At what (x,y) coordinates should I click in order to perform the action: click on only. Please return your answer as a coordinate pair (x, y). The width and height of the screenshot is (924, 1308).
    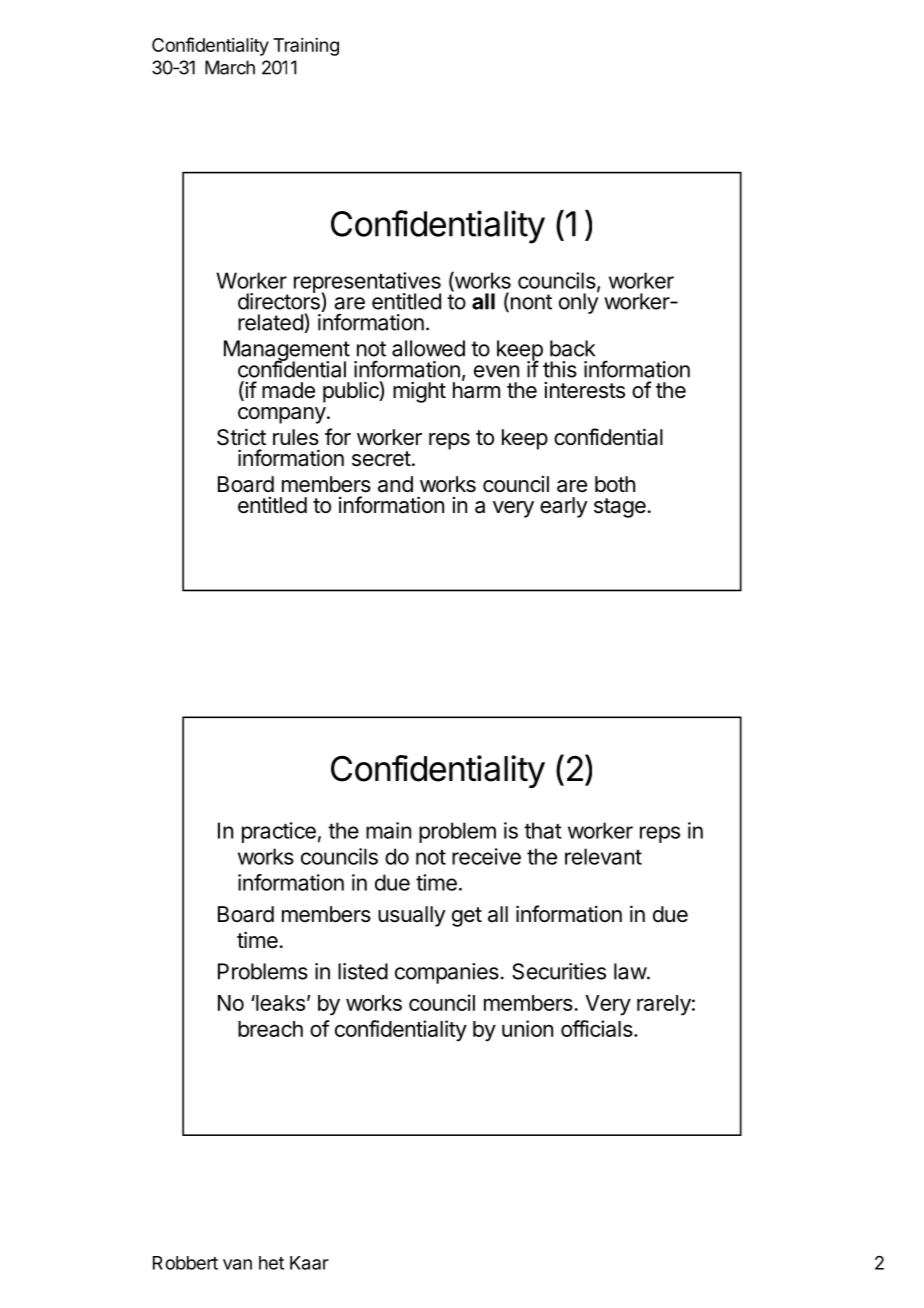
    Looking at the image, I should click on (579, 302).
